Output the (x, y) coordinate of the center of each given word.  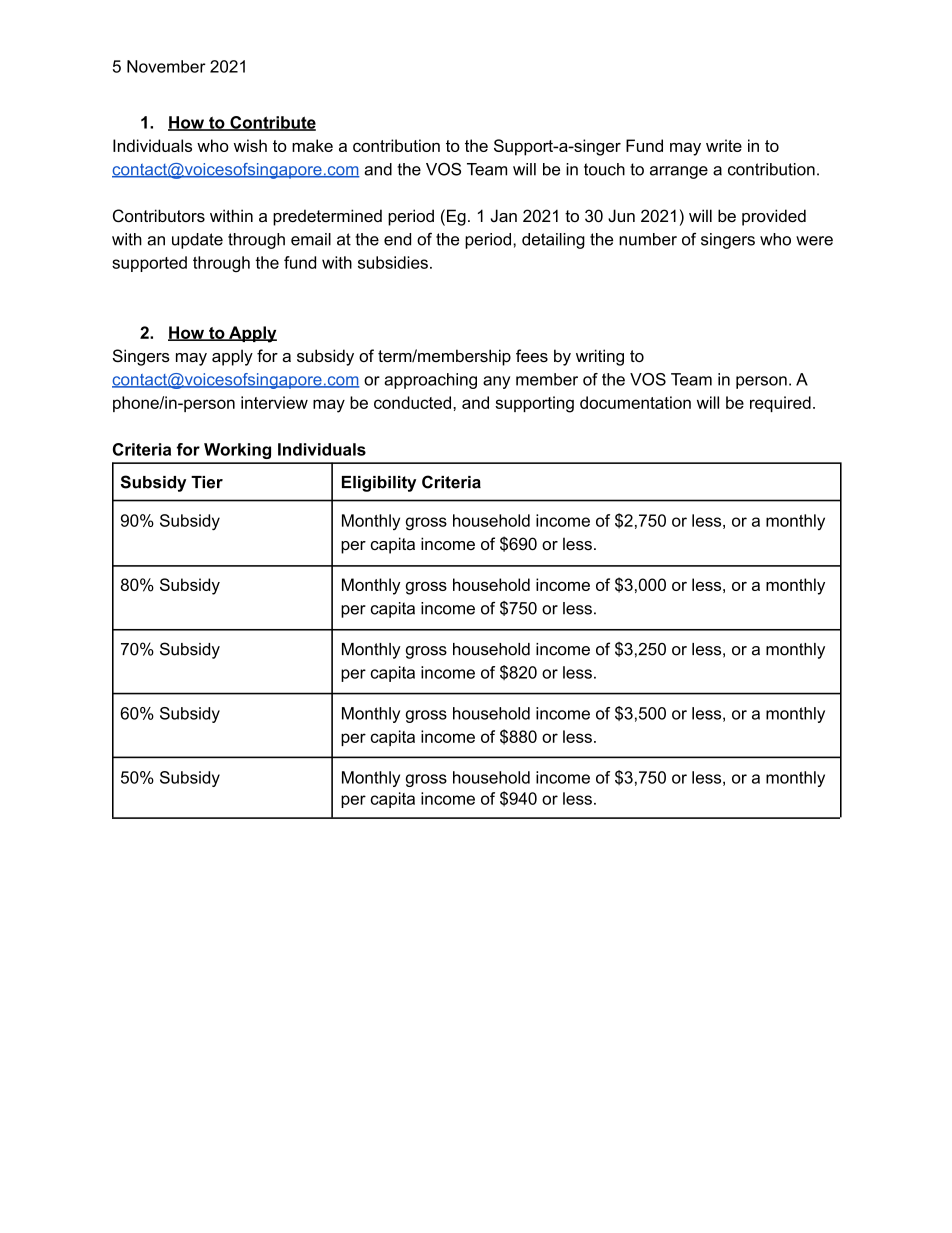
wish (250, 145)
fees (532, 355)
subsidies (393, 262)
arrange (679, 172)
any (496, 382)
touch (604, 169)
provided (774, 217)
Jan (504, 215)
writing (600, 357)
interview (274, 402)
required (780, 404)
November (166, 66)
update (197, 241)
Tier (207, 482)
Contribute (272, 123)
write (724, 145)
